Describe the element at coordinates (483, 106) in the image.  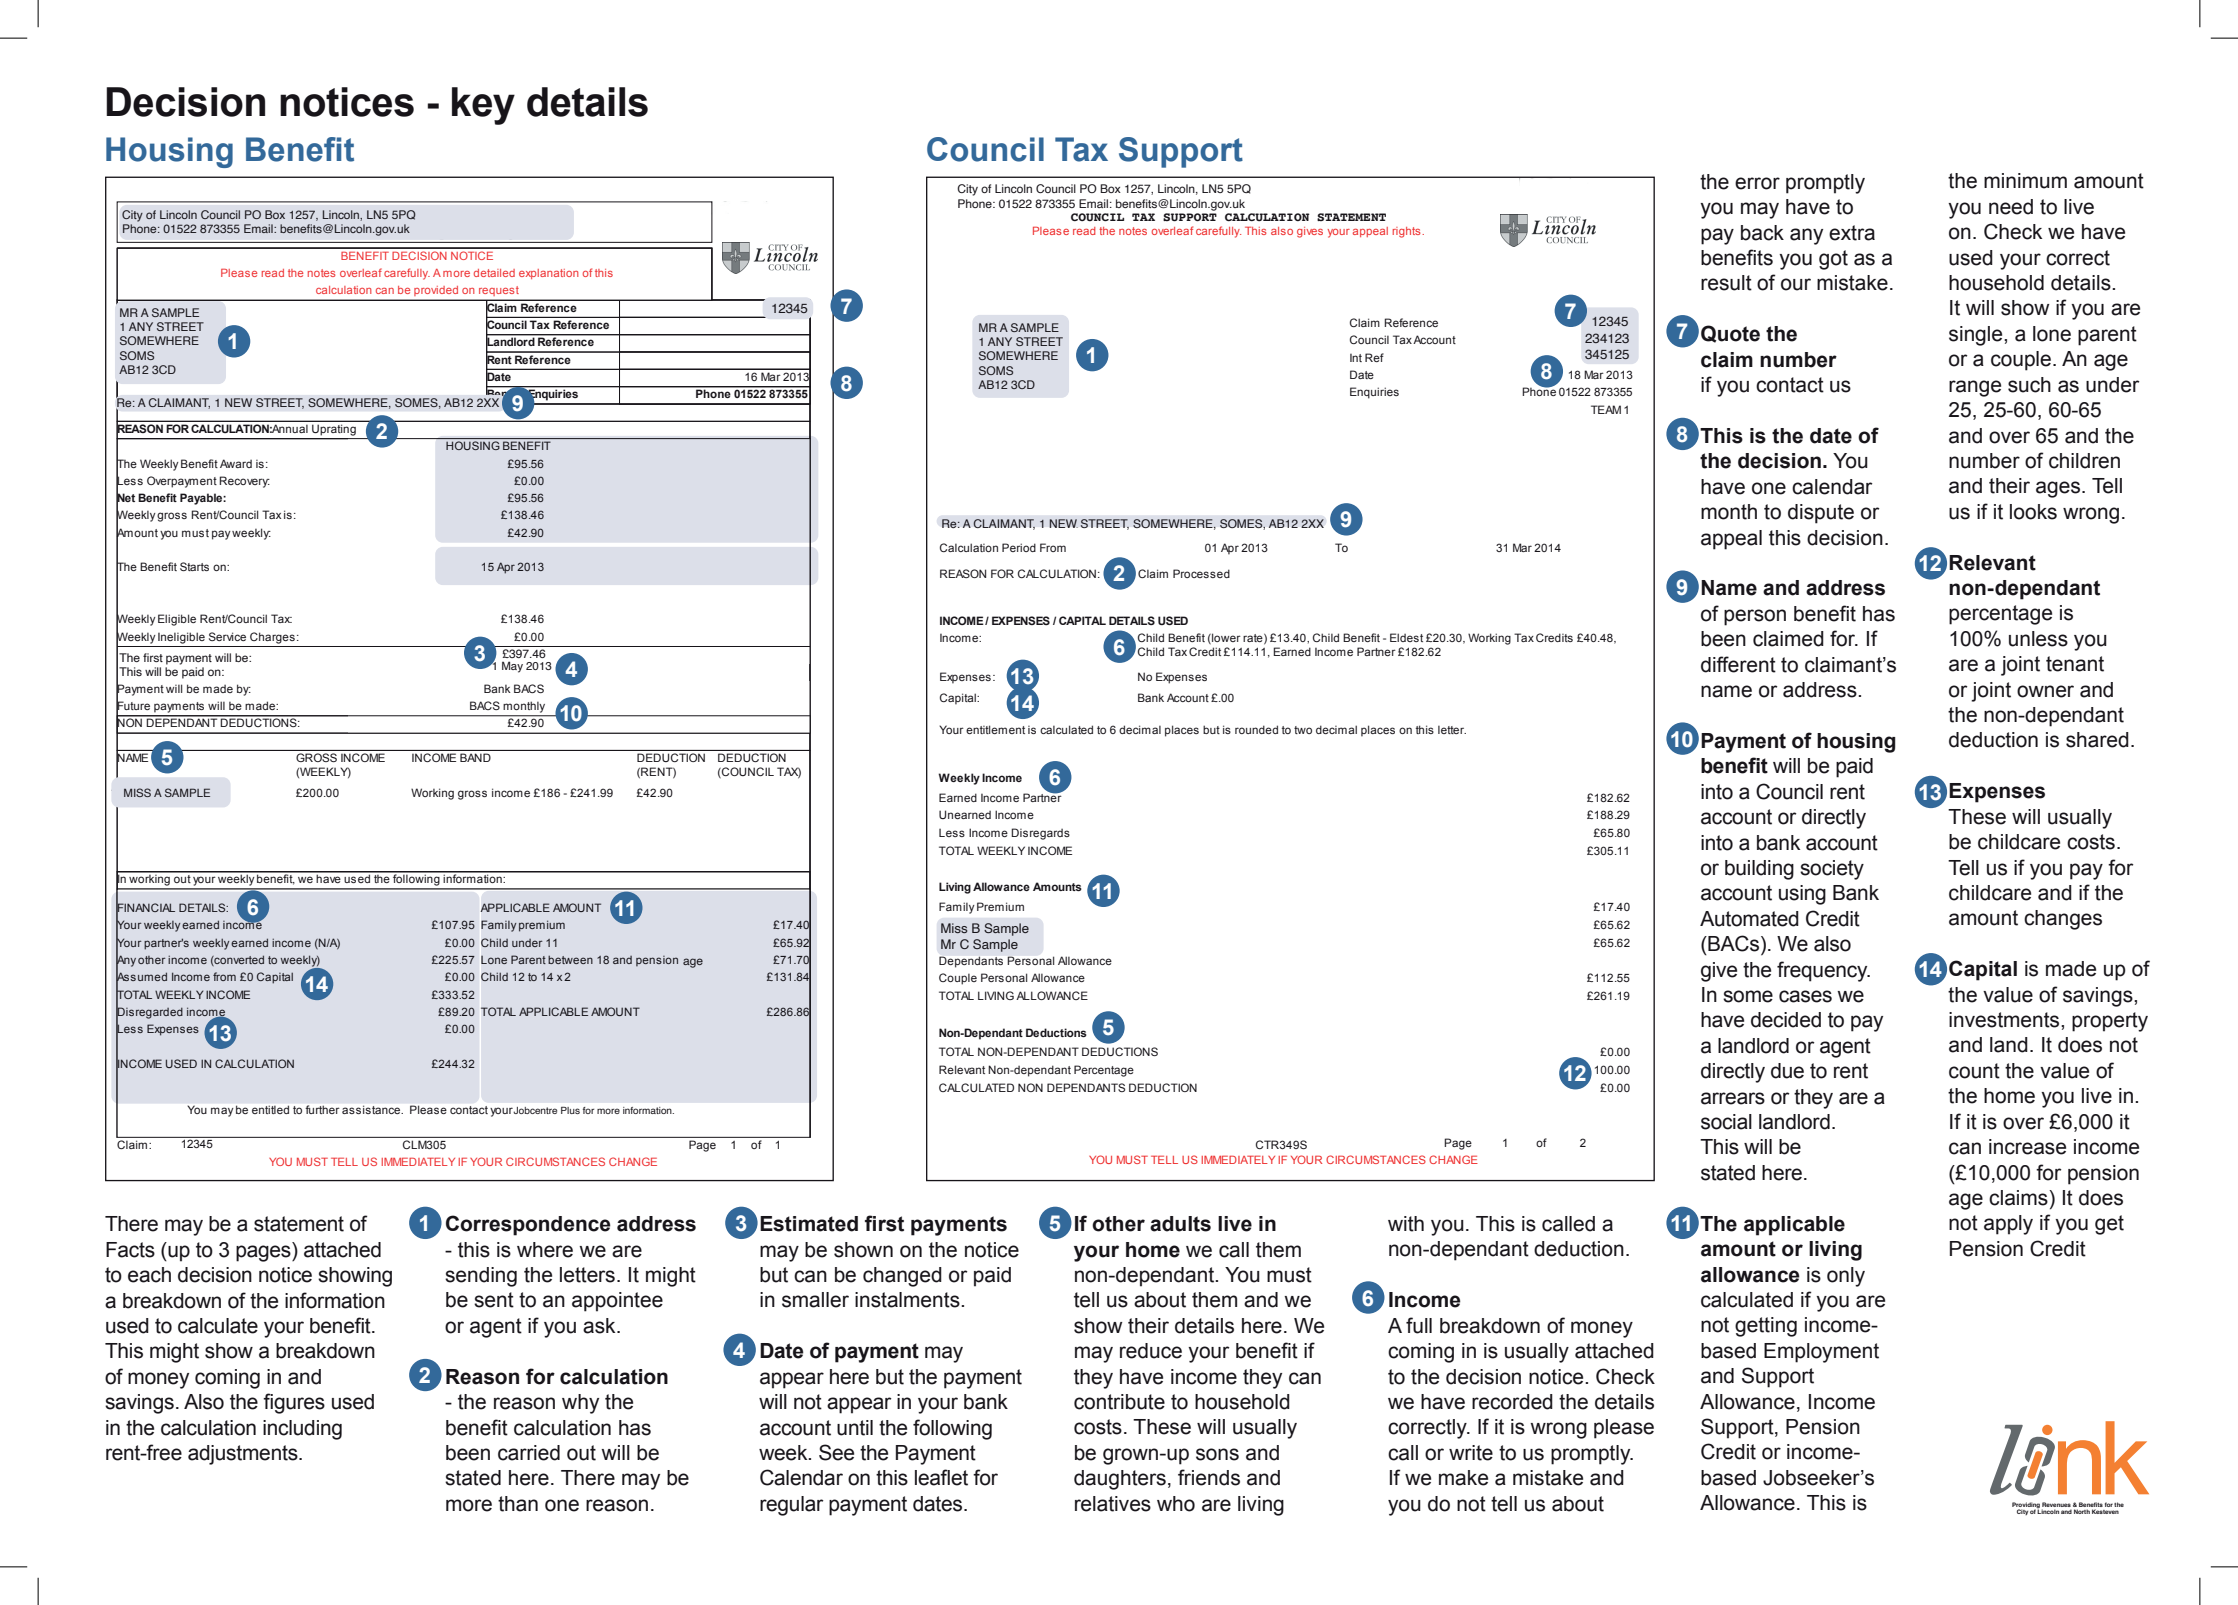
I see `key` at that location.
